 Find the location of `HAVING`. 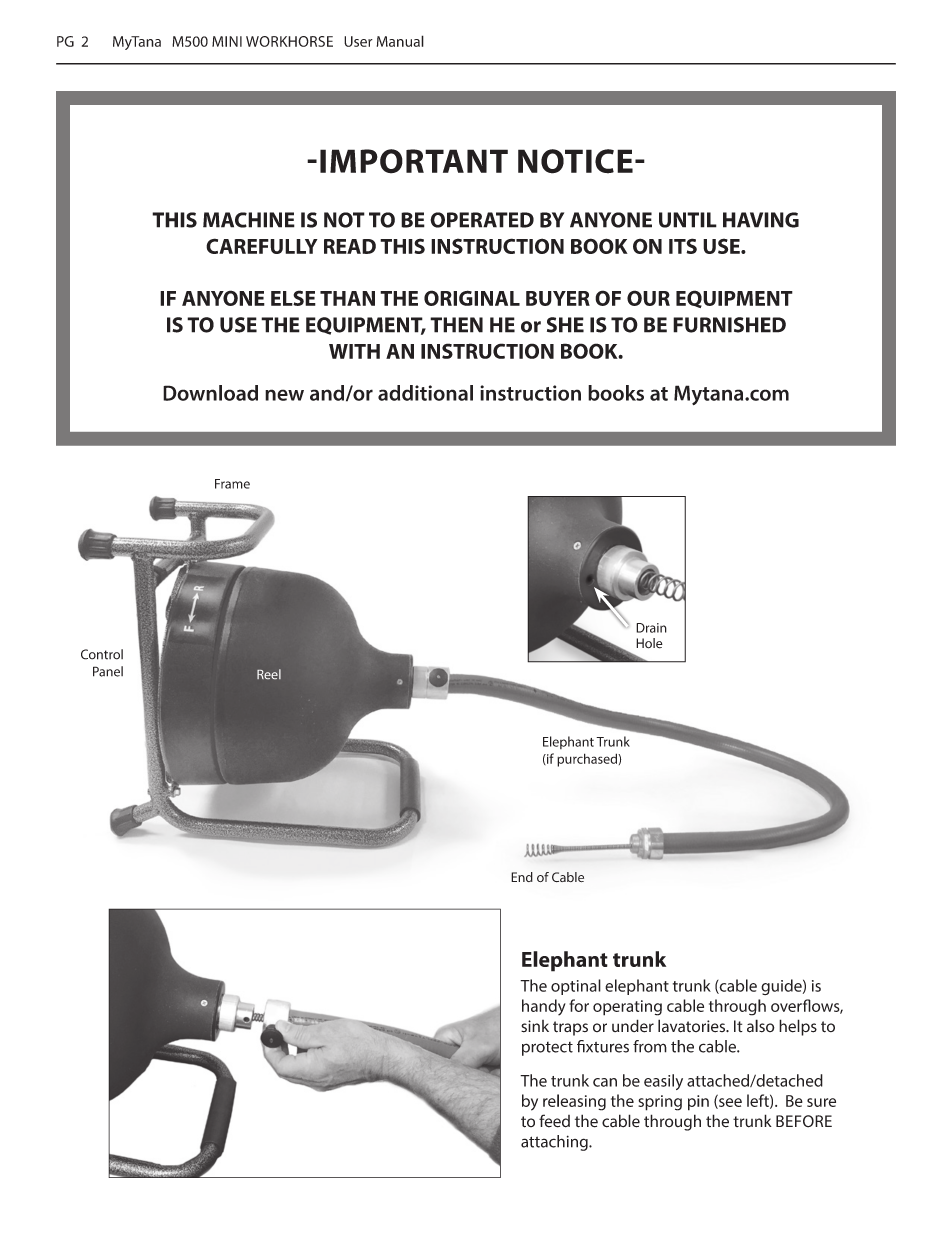

HAVING is located at coordinates (761, 220).
